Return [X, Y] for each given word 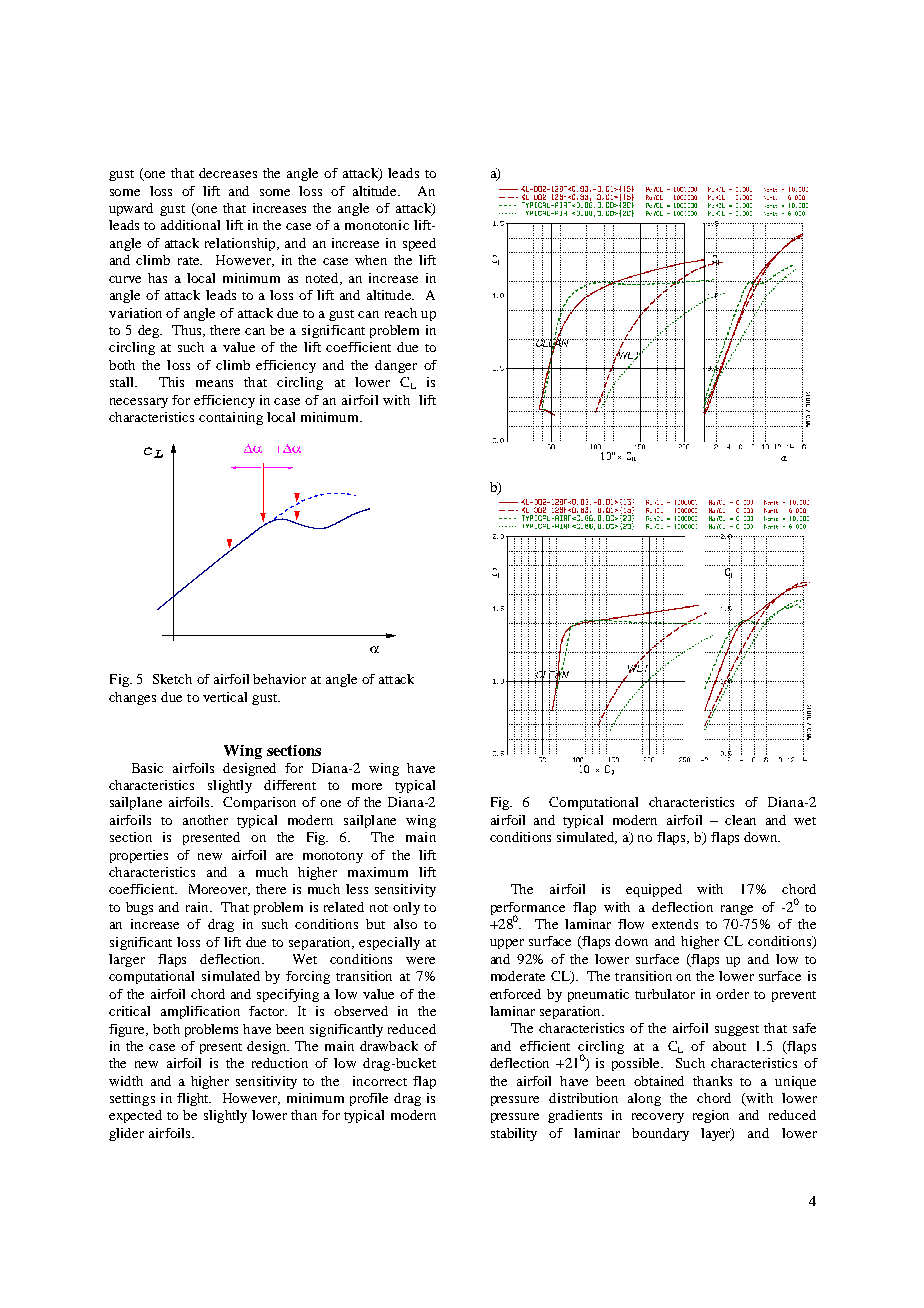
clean [740, 820]
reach [401, 313]
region [711, 1116]
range [737, 910]
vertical [225, 697]
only [406, 908]
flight [194, 1099]
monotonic [377, 225]
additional [190, 225]
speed [419, 244]
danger [396, 366]
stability [514, 1134]
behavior [279, 679]
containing [231, 418]
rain [198, 907]
